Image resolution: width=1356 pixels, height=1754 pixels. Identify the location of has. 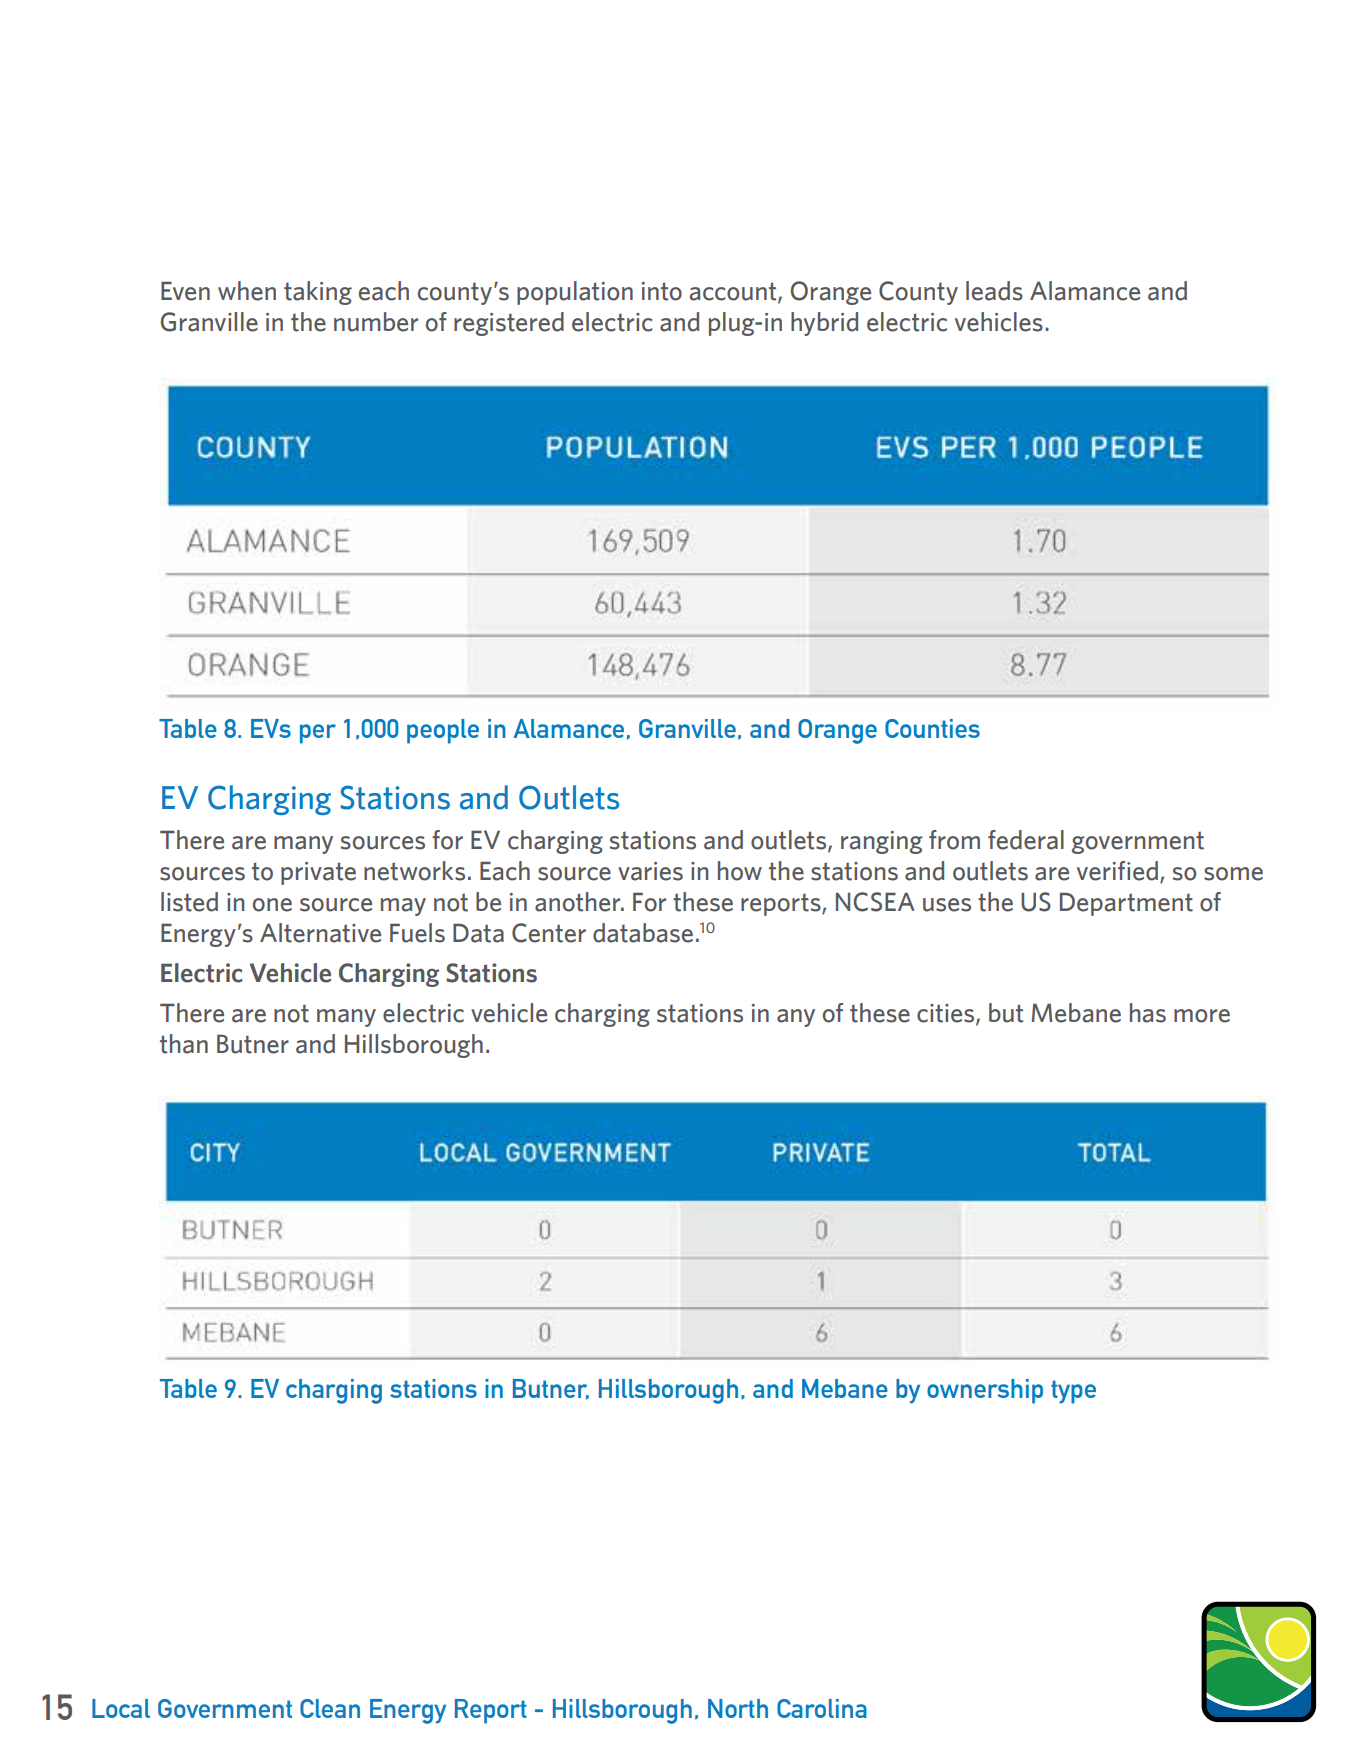
(1148, 1013).
